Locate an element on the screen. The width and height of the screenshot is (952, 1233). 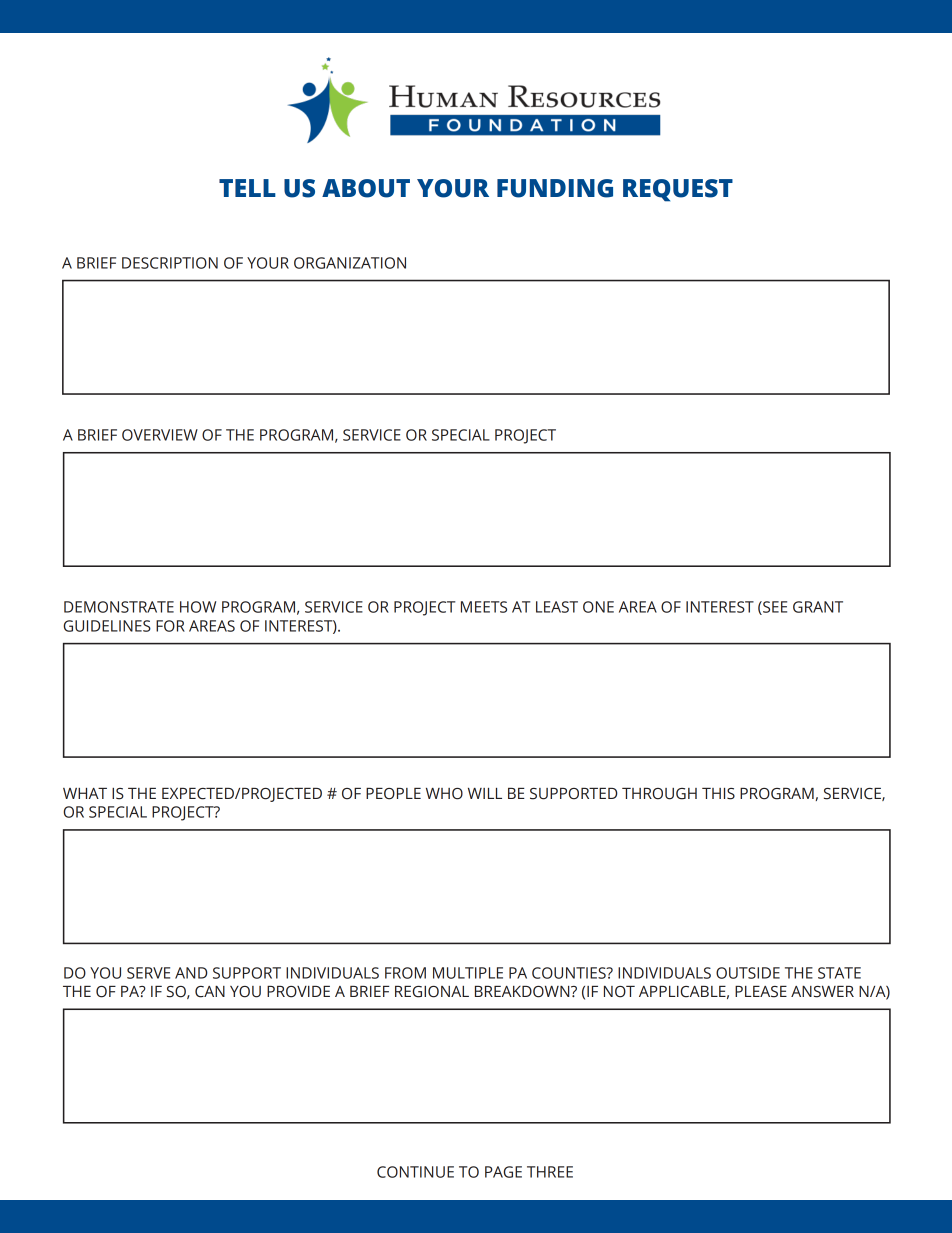
FOR is located at coordinates (170, 626).
